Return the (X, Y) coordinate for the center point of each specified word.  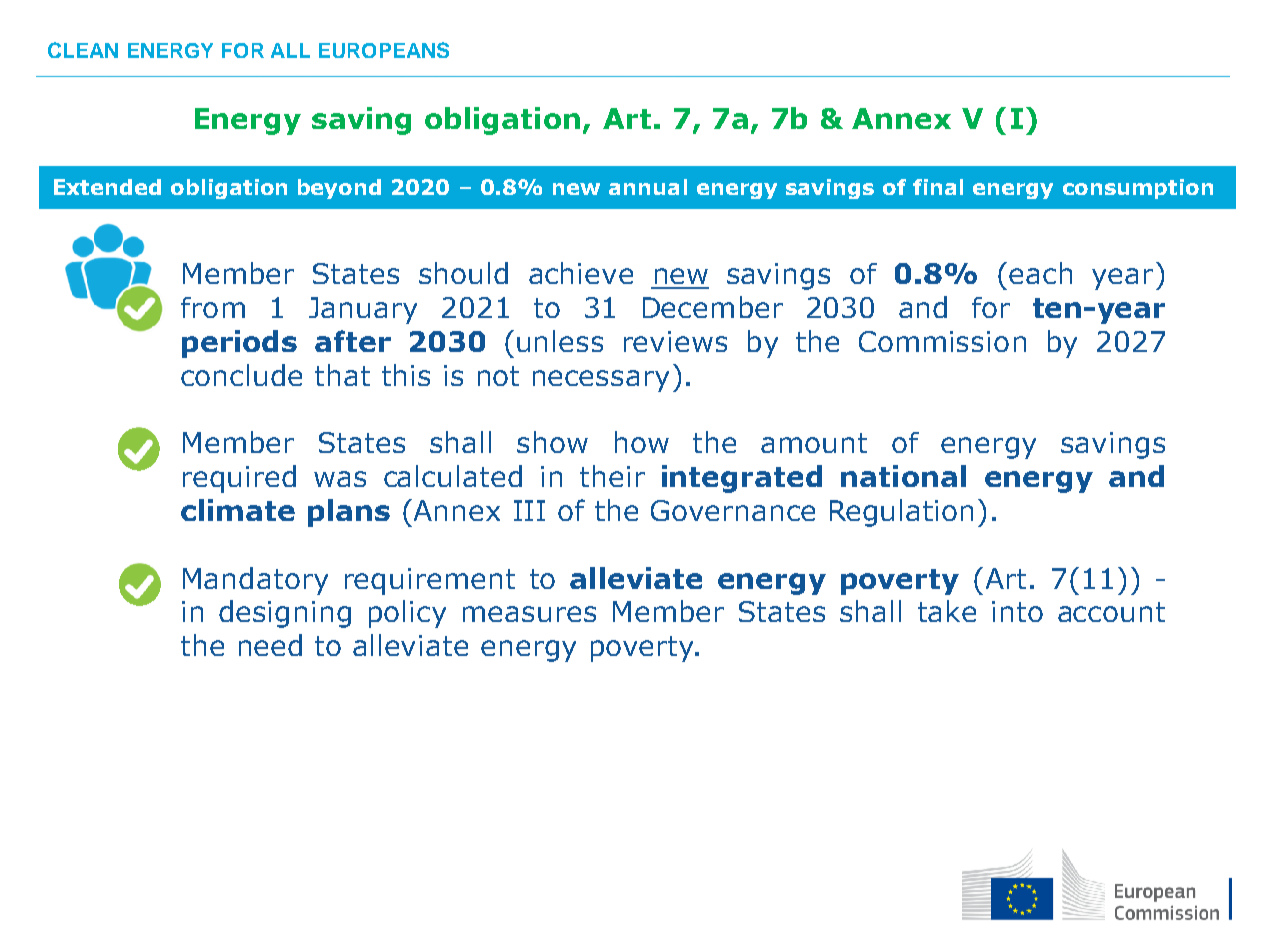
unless (560, 341)
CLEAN (83, 50)
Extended (107, 187)
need (270, 645)
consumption (1138, 189)
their (612, 476)
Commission (942, 341)
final (938, 187)
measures (529, 614)
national (903, 476)
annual (648, 187)
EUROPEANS (384, 50)
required (239, 479)
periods (239, 344)
